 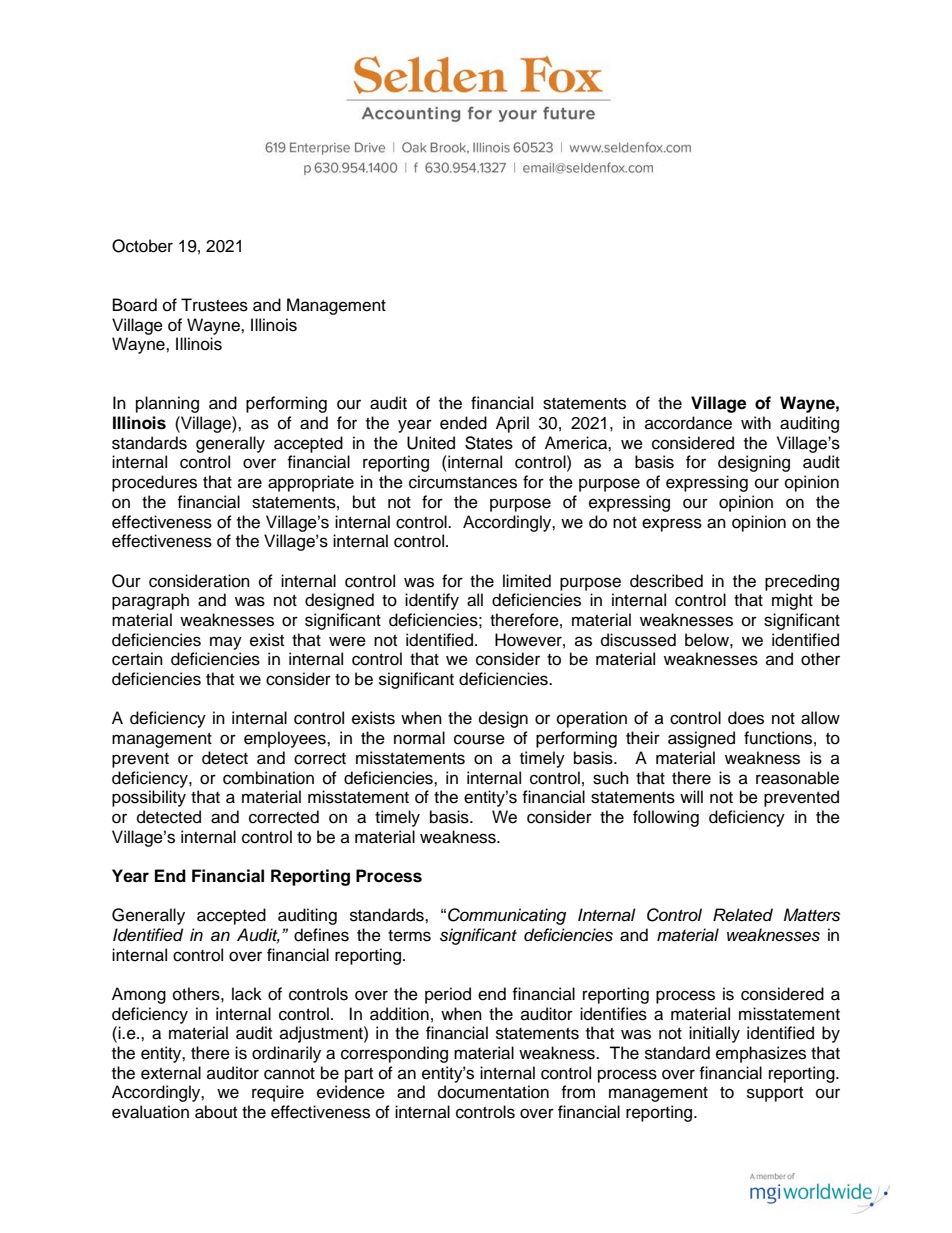 I want to click on course, so click(x=479, y=739).
